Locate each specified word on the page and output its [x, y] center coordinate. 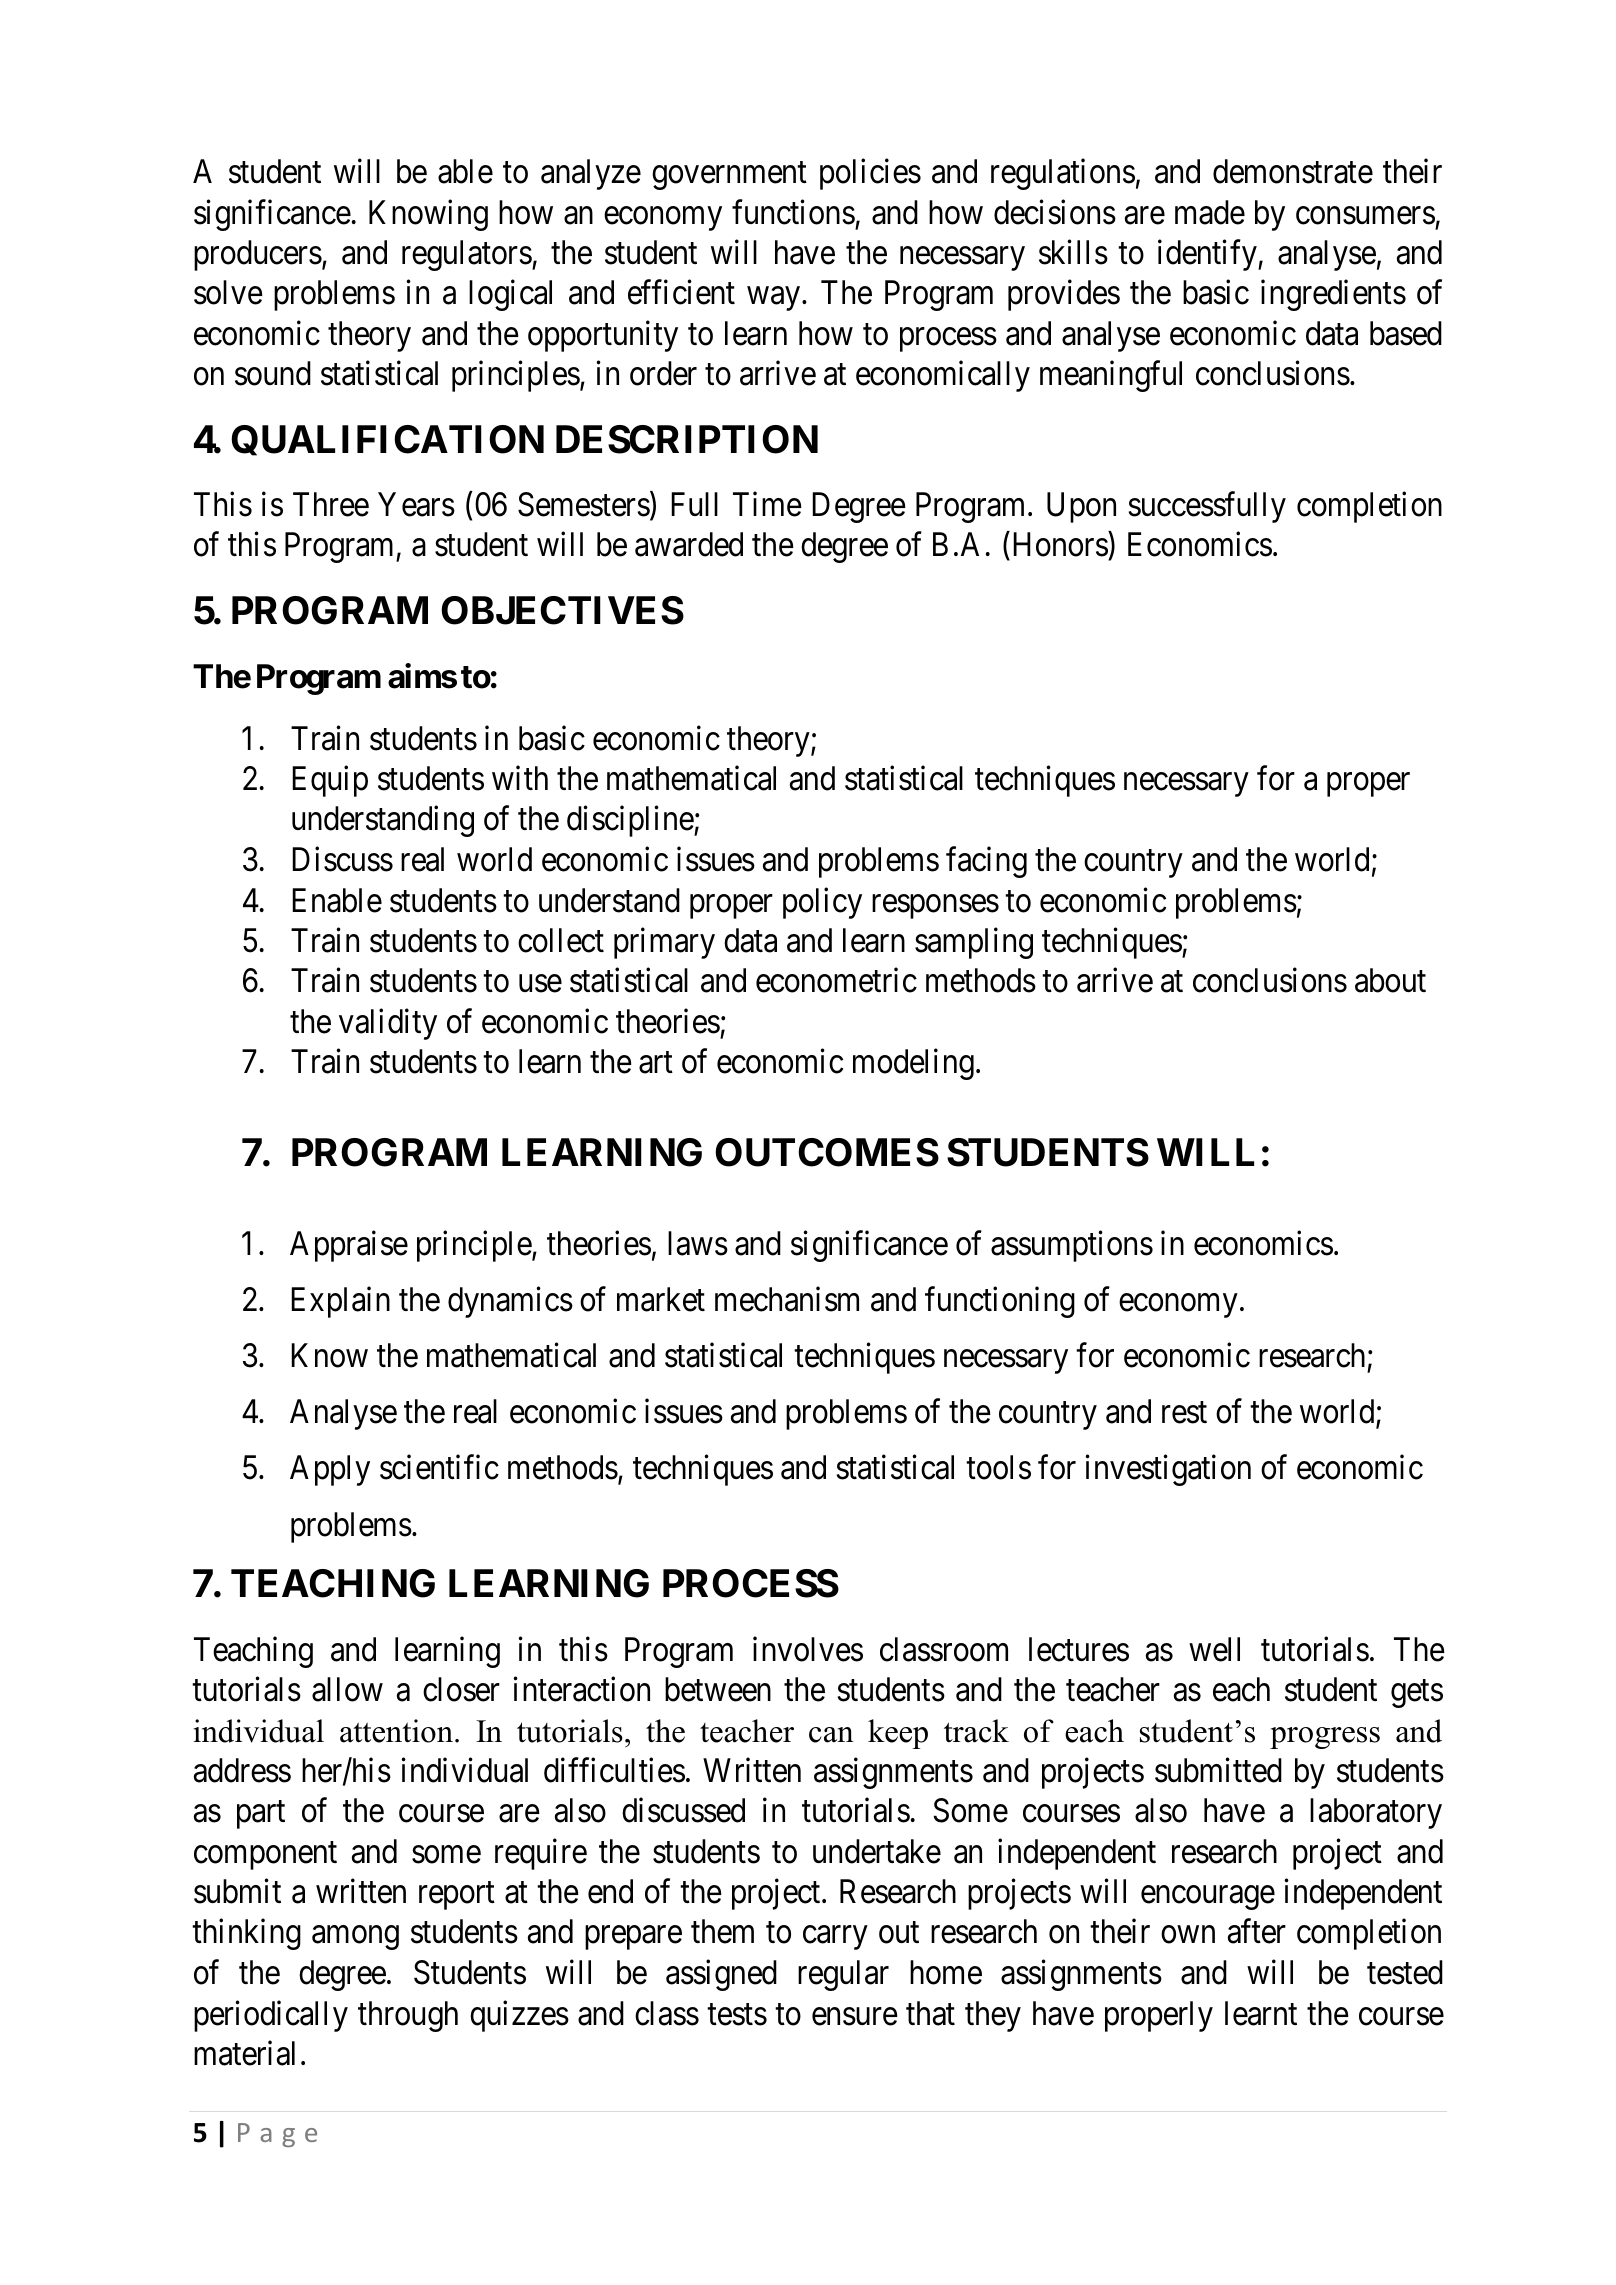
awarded [689, 544]
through [408, 2016]
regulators [467, 255]
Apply [330, 1470]
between [718, 1689]
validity [388, 1024]
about [1390, 980]
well [1214, 1649]
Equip [330, 781]
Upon [1081, 508]
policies [870, 174]
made [1210, 212]
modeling [913, 1064]
